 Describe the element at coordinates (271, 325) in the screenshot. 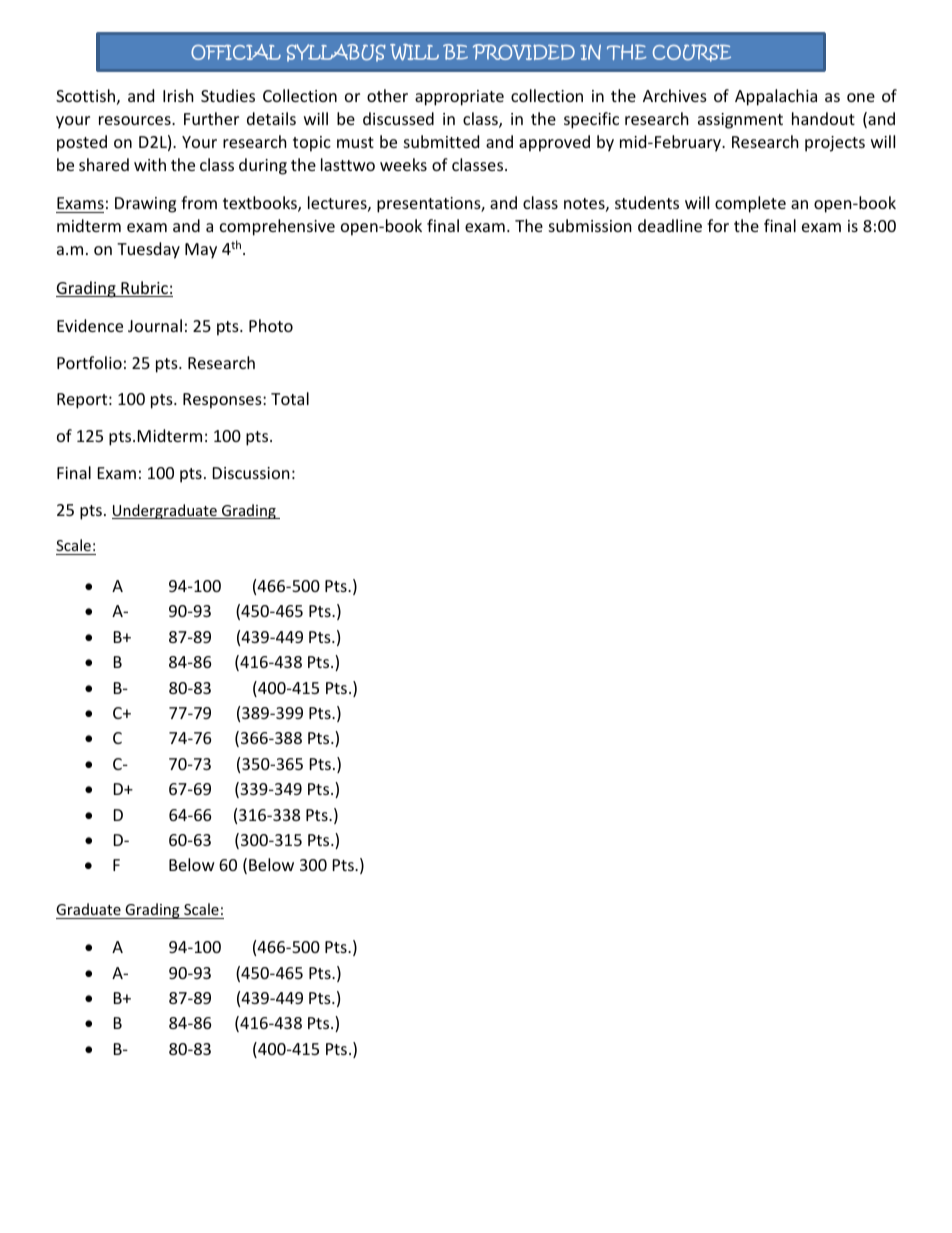

I see `Photo` at that location.
